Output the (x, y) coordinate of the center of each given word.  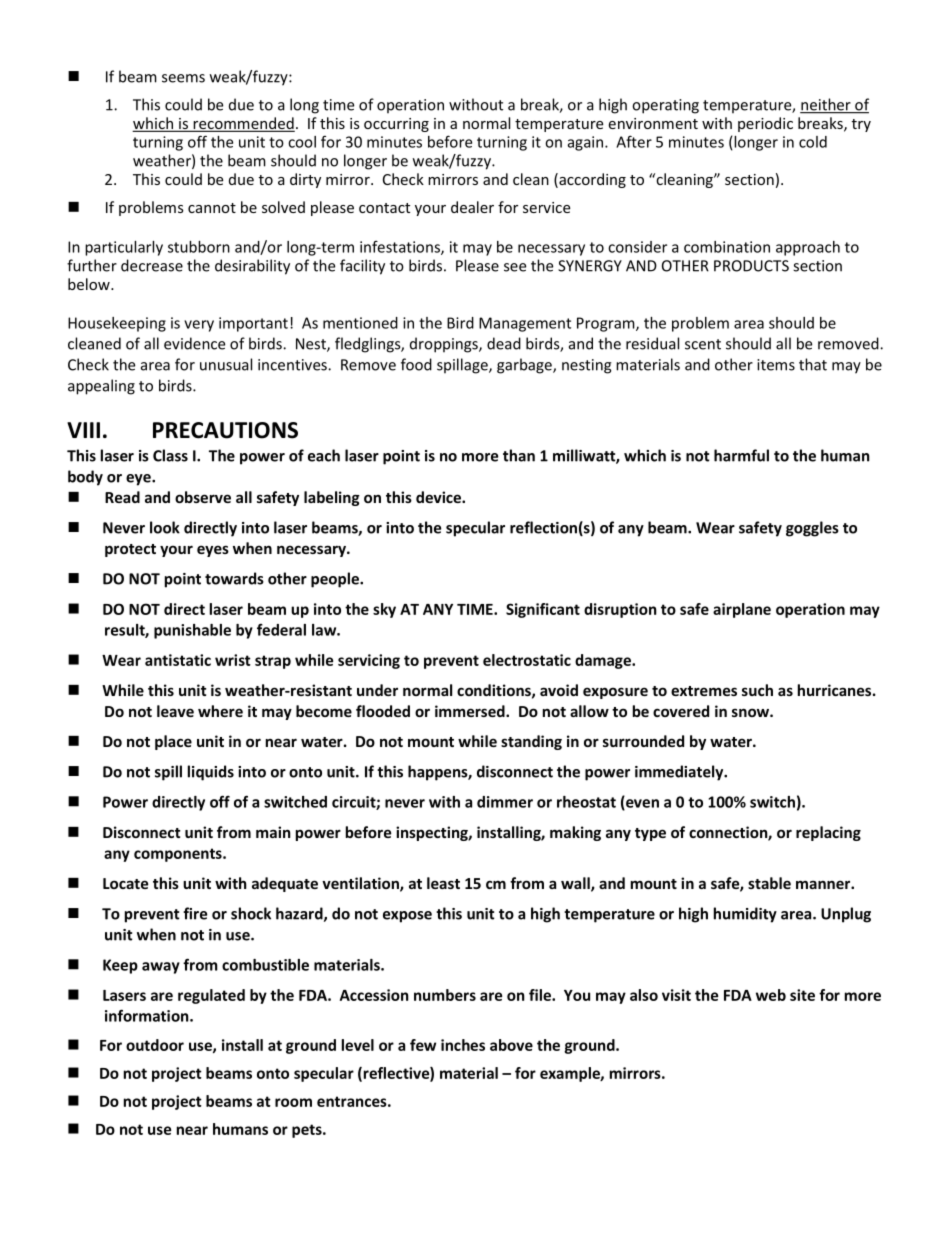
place (173, 742)
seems (183, 78)
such (757, 690)
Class (170, 455)
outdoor (155, 1045)
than (519, 455)
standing (531, 742)
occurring (396, 125)
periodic (765, 124)
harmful (741, 455)
